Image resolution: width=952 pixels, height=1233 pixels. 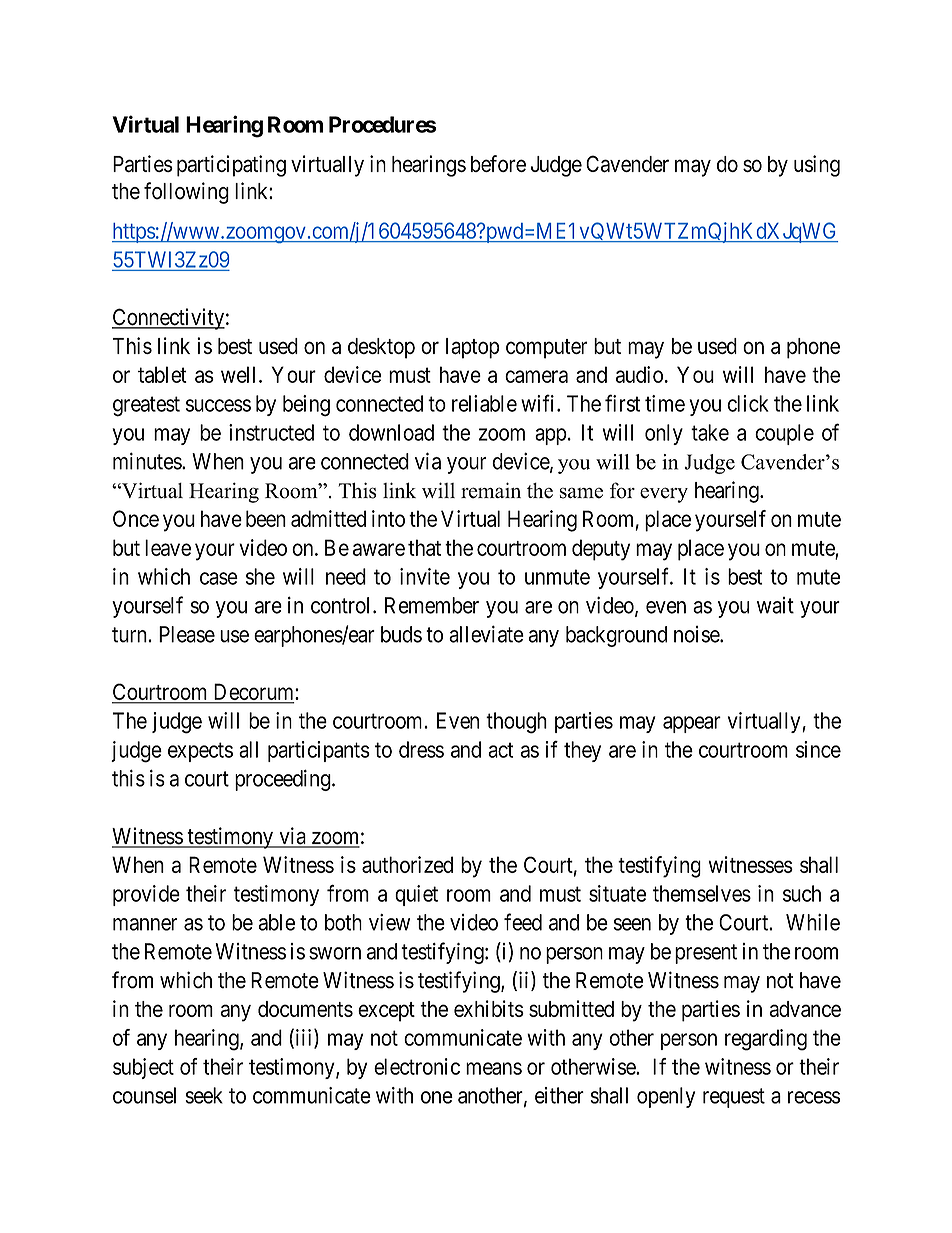 What do you see at coordinates (748, 403) in the page?
I see `click` at bounding box center [748, 403].
